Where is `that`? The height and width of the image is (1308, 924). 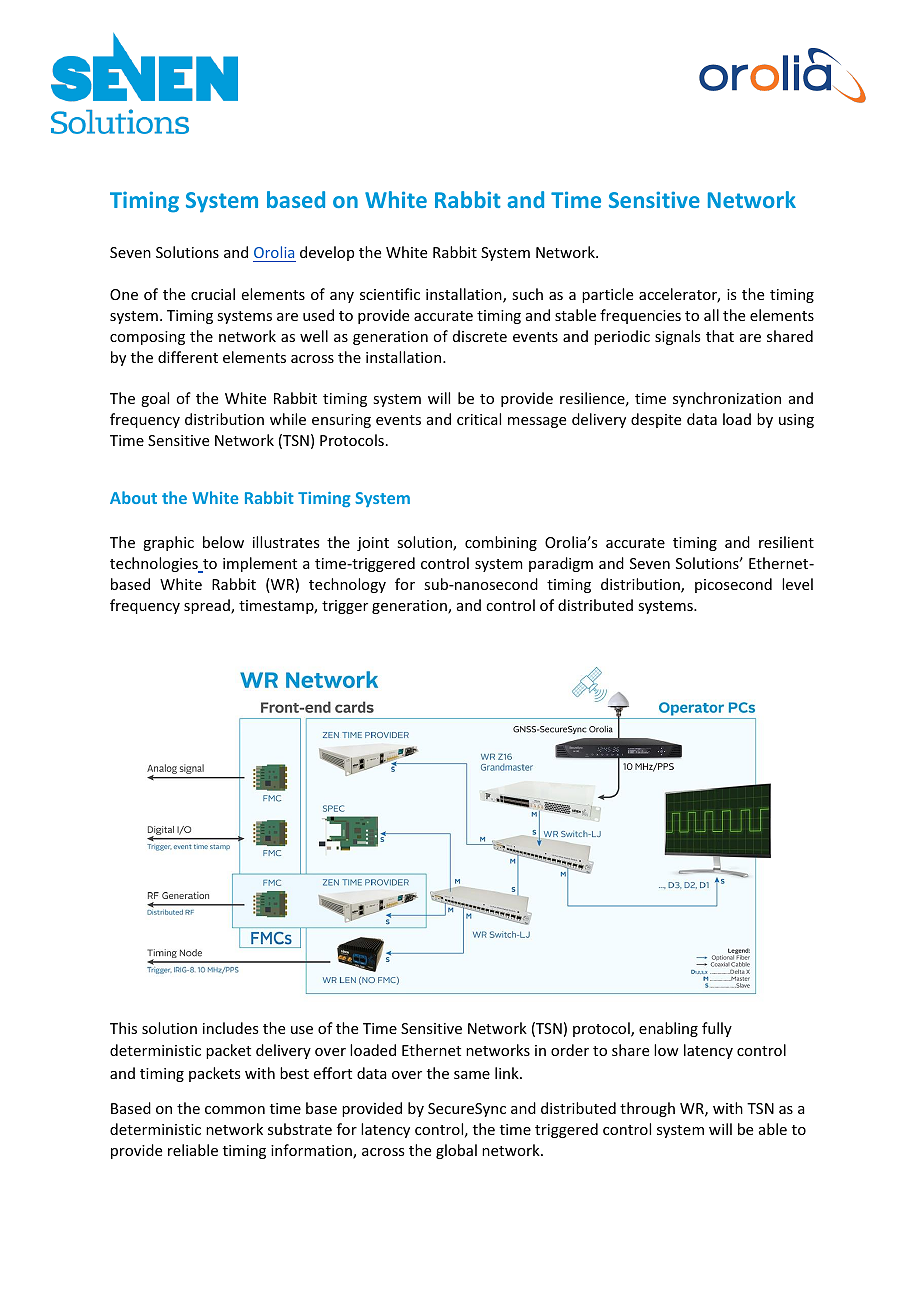 that is located at coordinates (720, 336).
